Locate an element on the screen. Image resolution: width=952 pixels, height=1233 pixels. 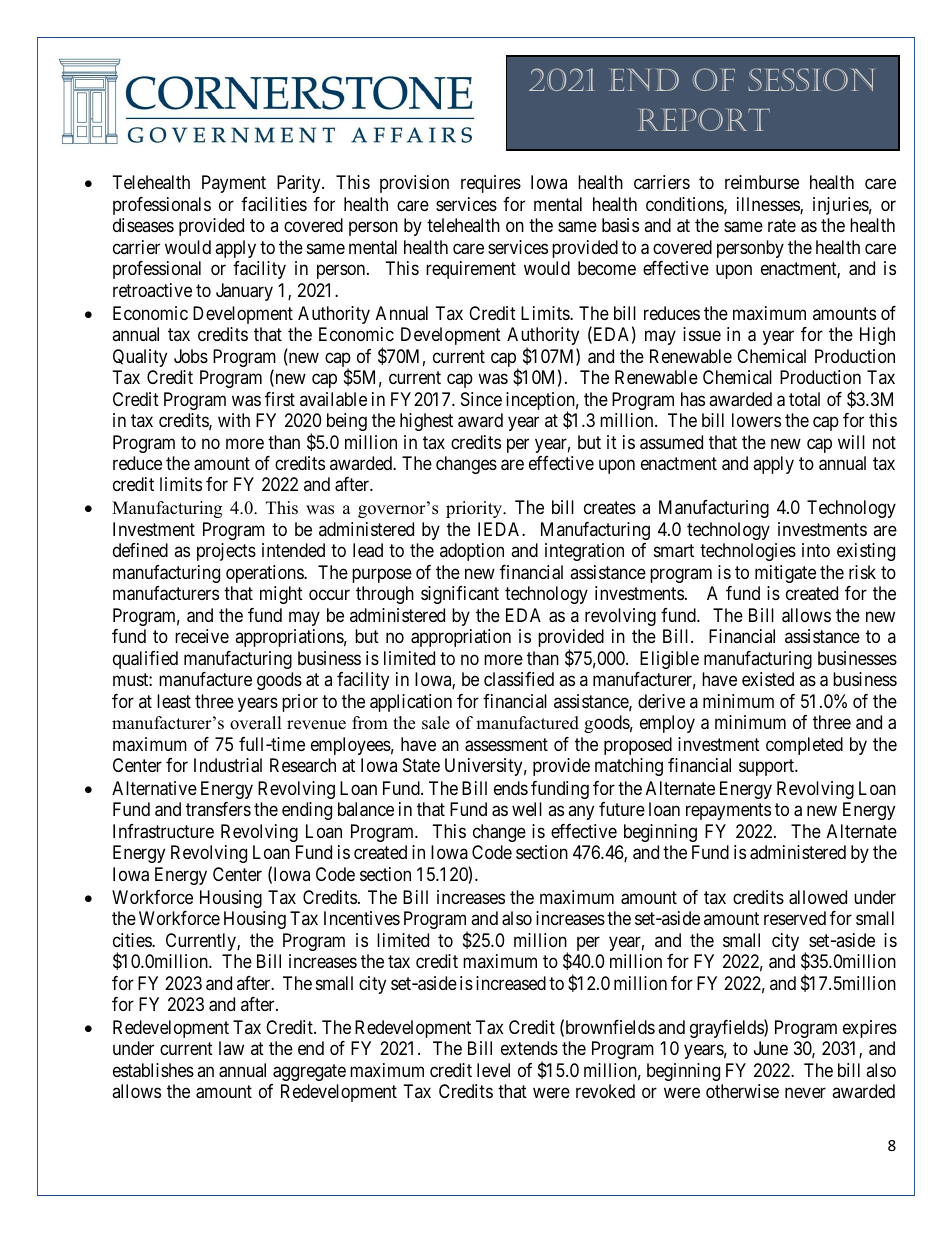
Since is located at coordinates (481, 399).
